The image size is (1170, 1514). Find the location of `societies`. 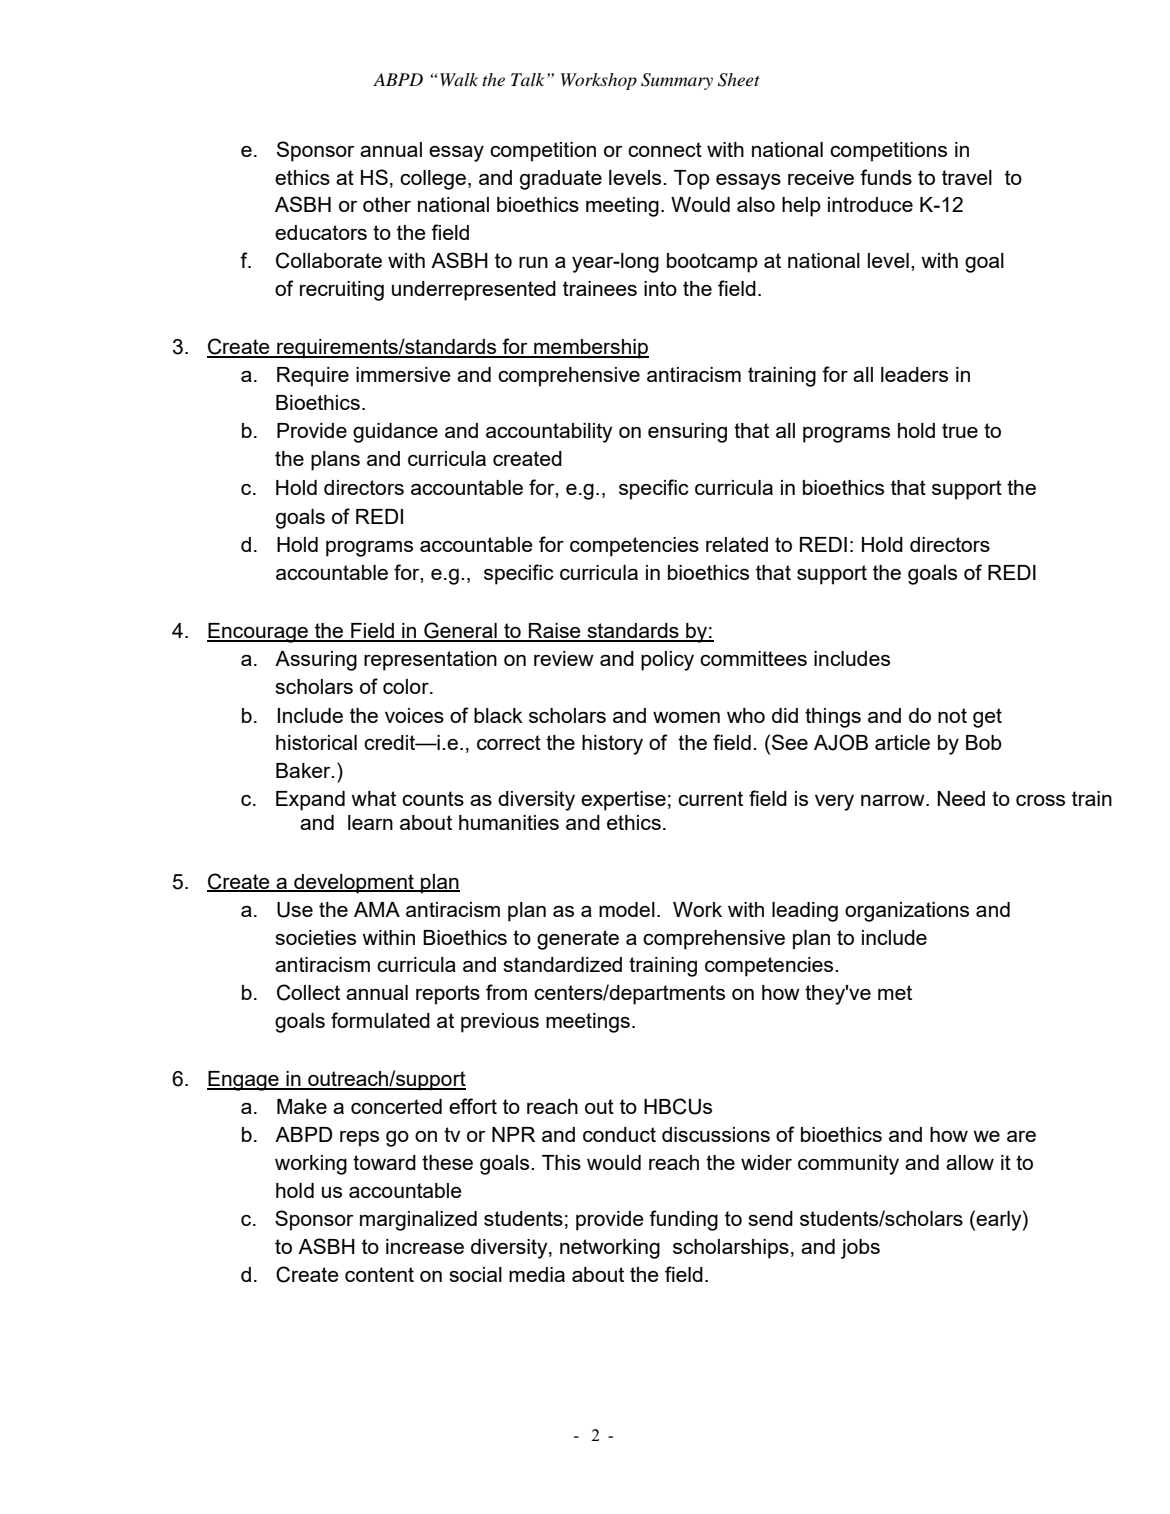

societies is located at coordinates (315, 937).
